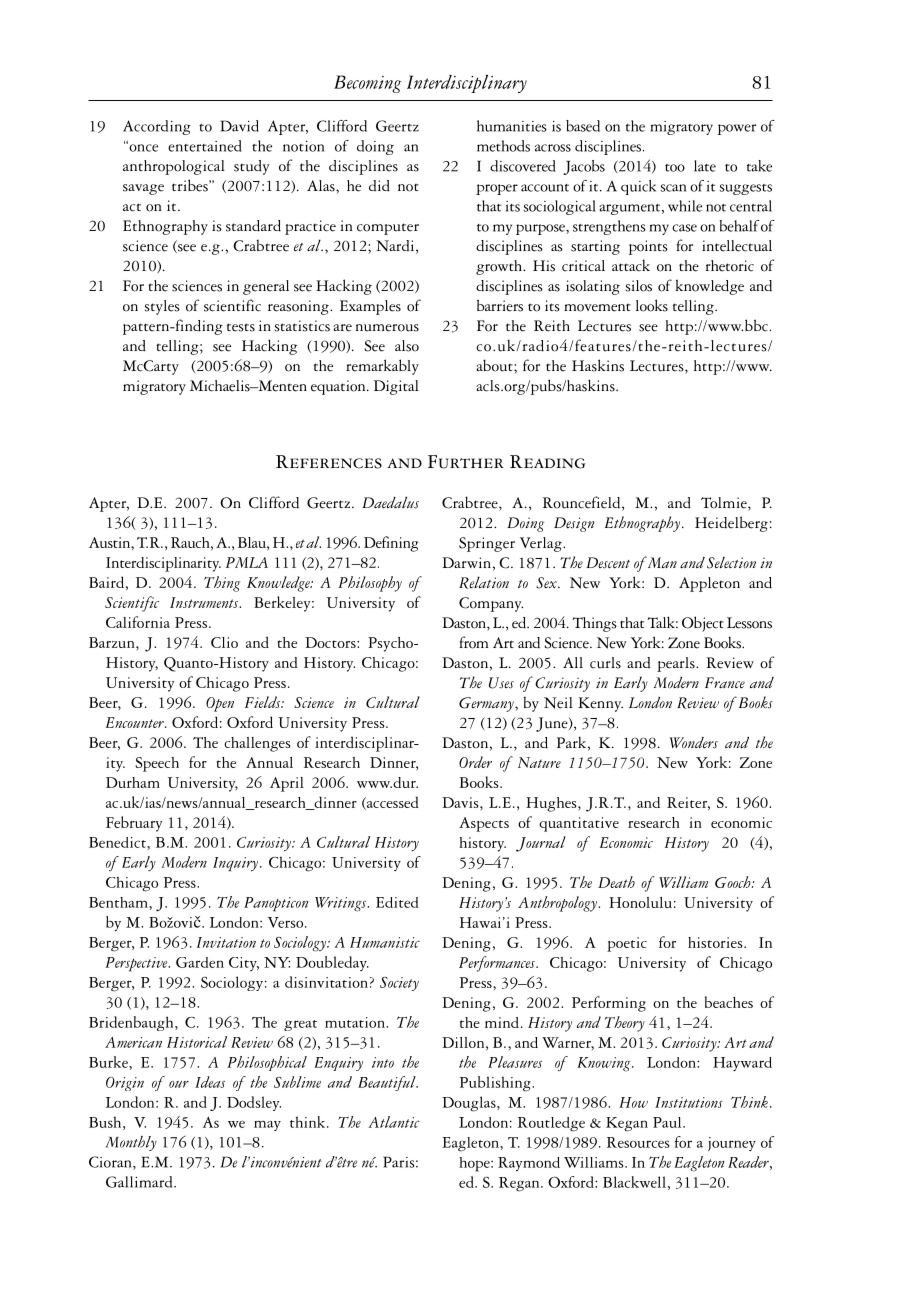  What do you see at coordinates (131, 1143) in the screenshot?
I see `Monthly` at bounding box center [131, 1143].
